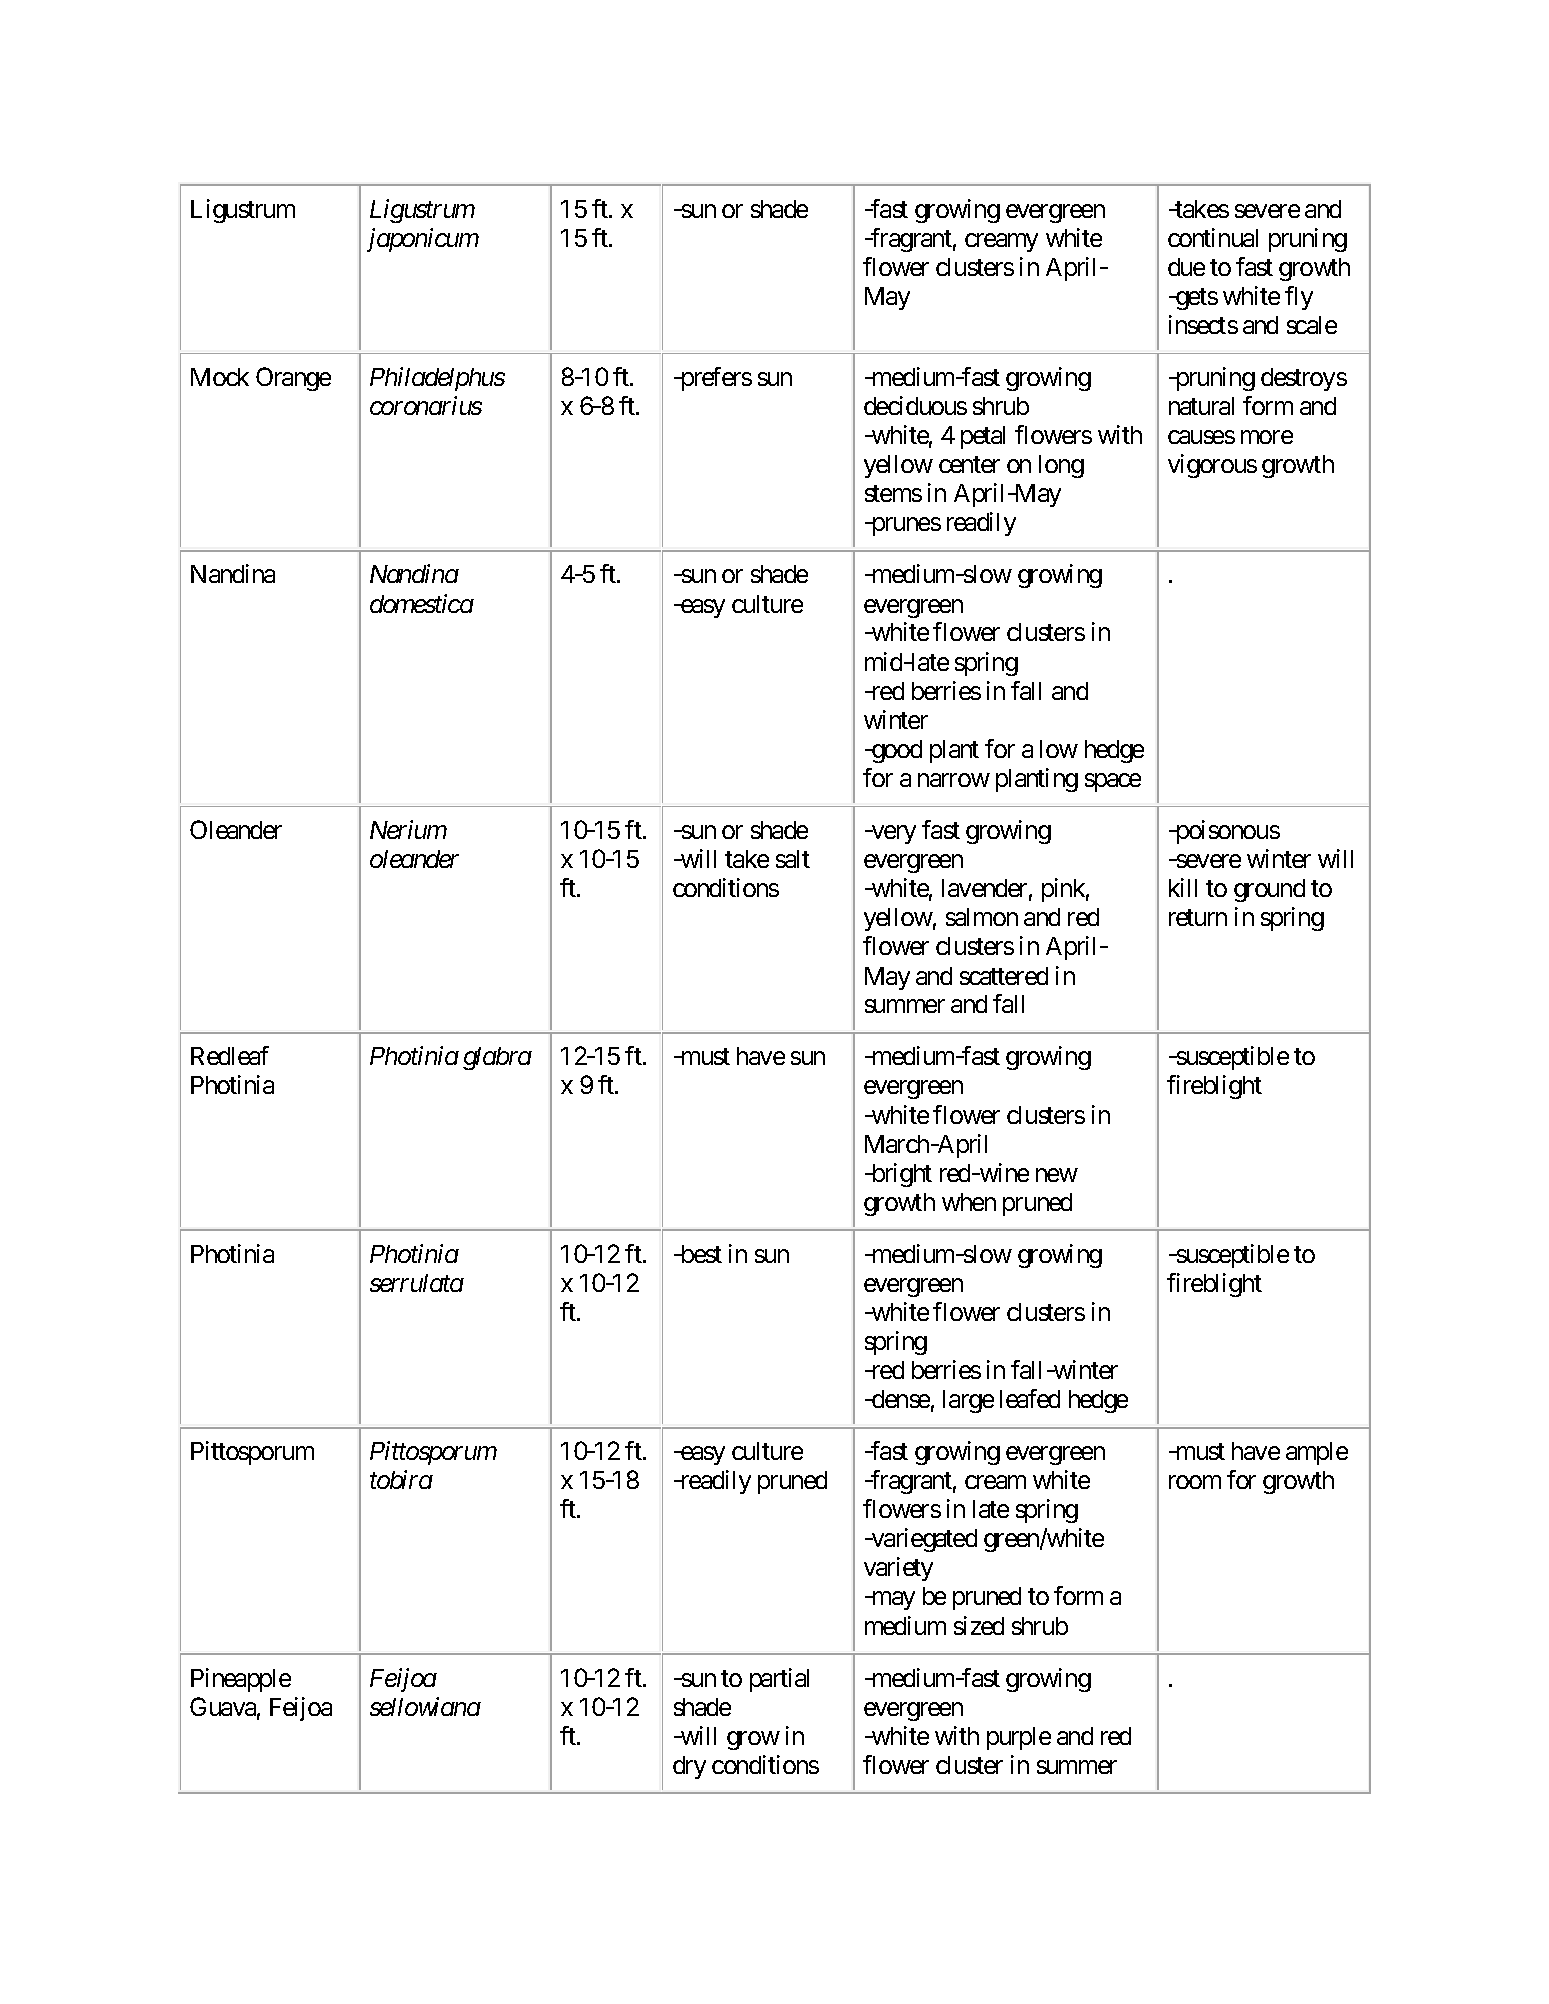  Describe the element at coordinates (437, 379) in the document. I see `Philadelphus` at that location.
